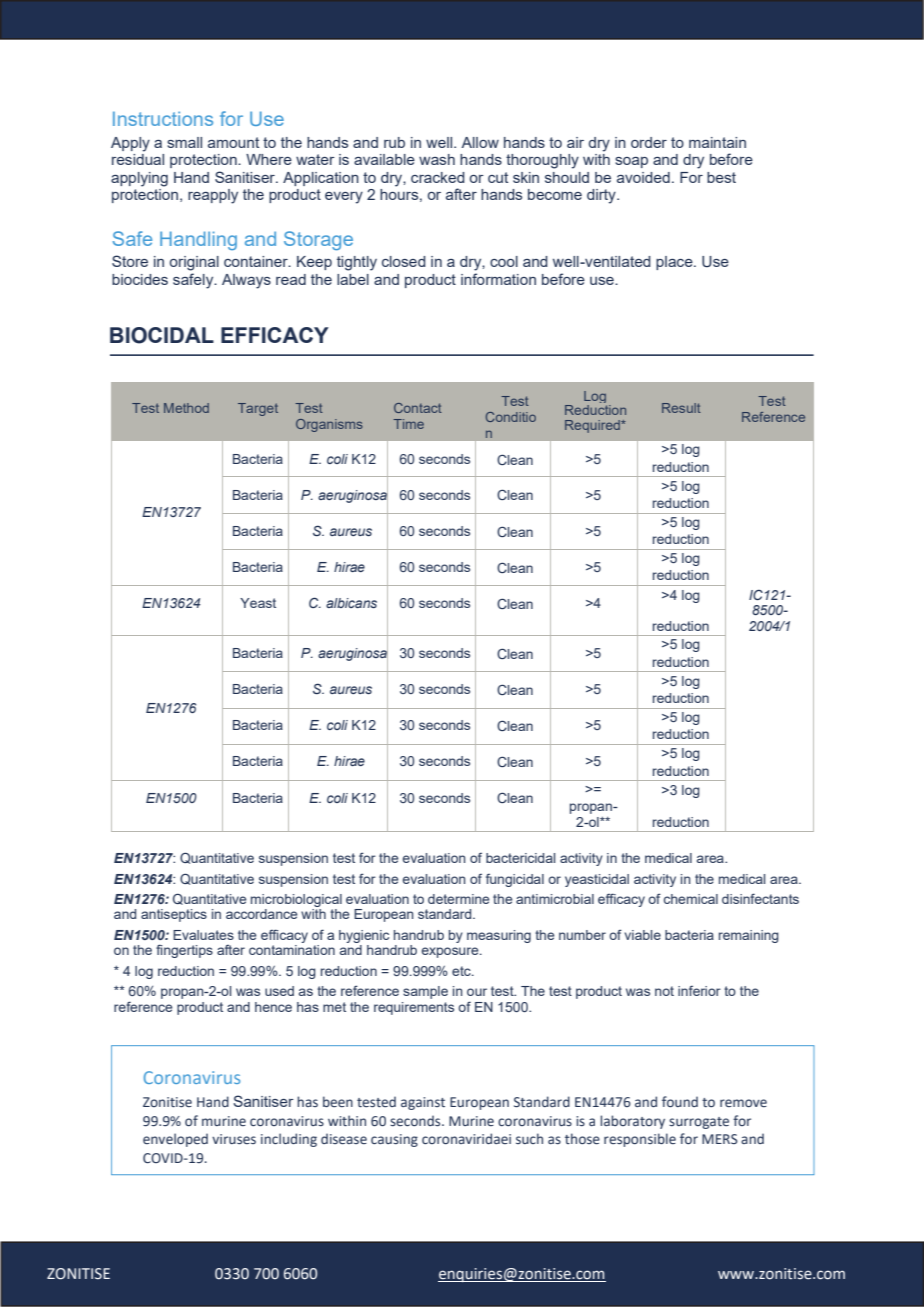  What do you see at coordinates (418, 408) in the screenshot?
I see `Contact` at bounding box center [418, 408].
